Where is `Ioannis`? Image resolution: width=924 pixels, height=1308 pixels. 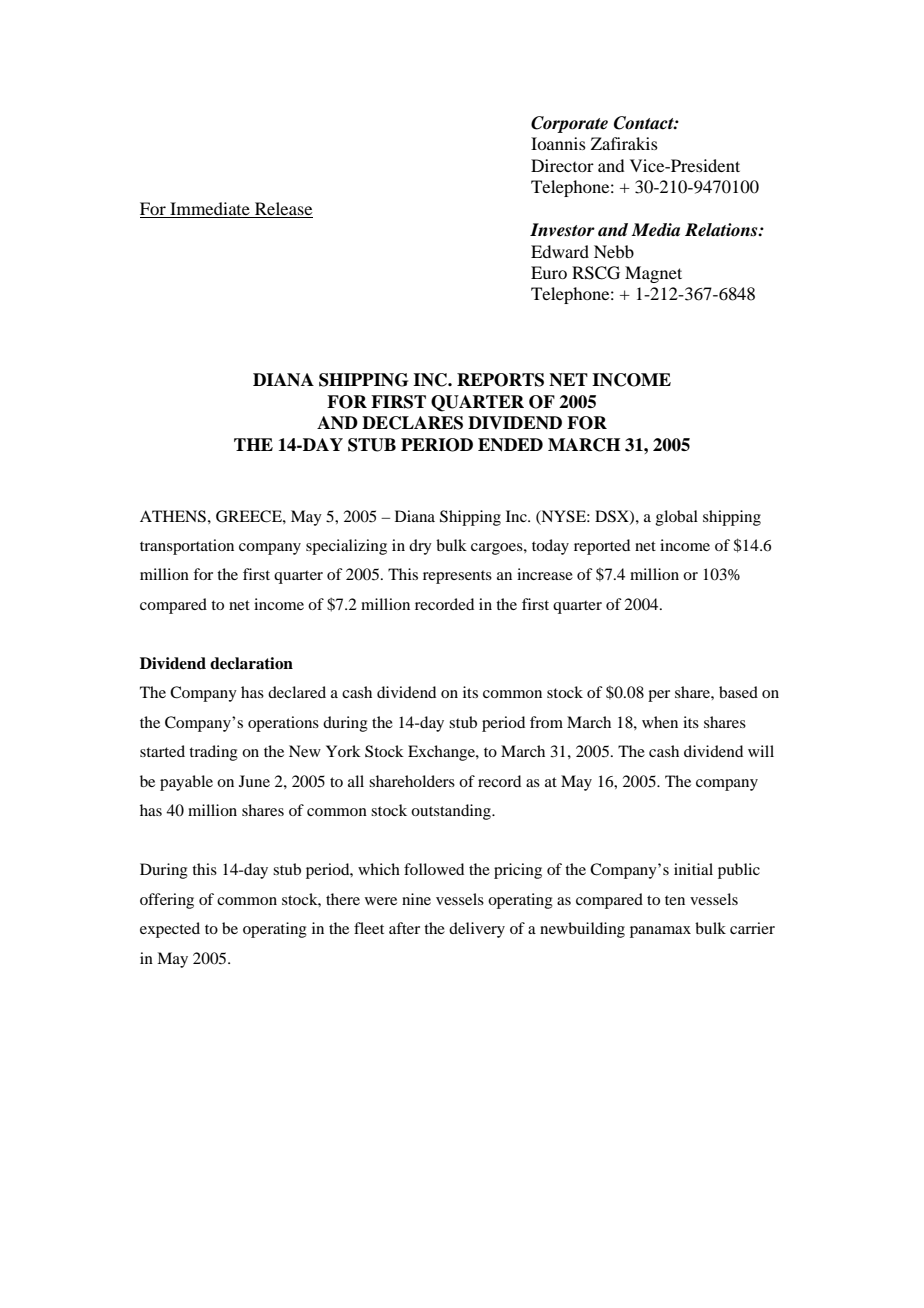
Ioannis is located at coordinates (558, 143).
